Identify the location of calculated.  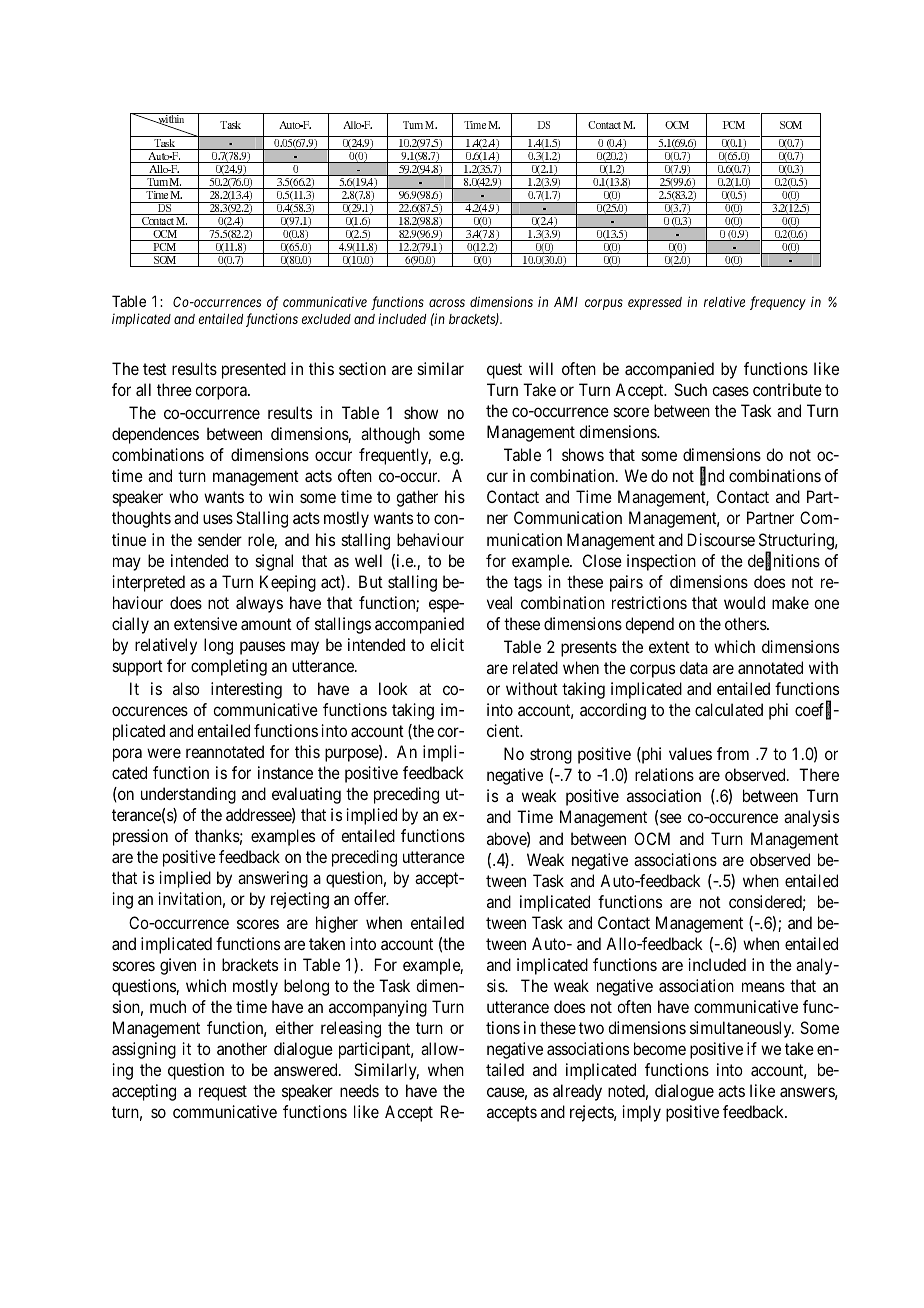
(729, 709).
